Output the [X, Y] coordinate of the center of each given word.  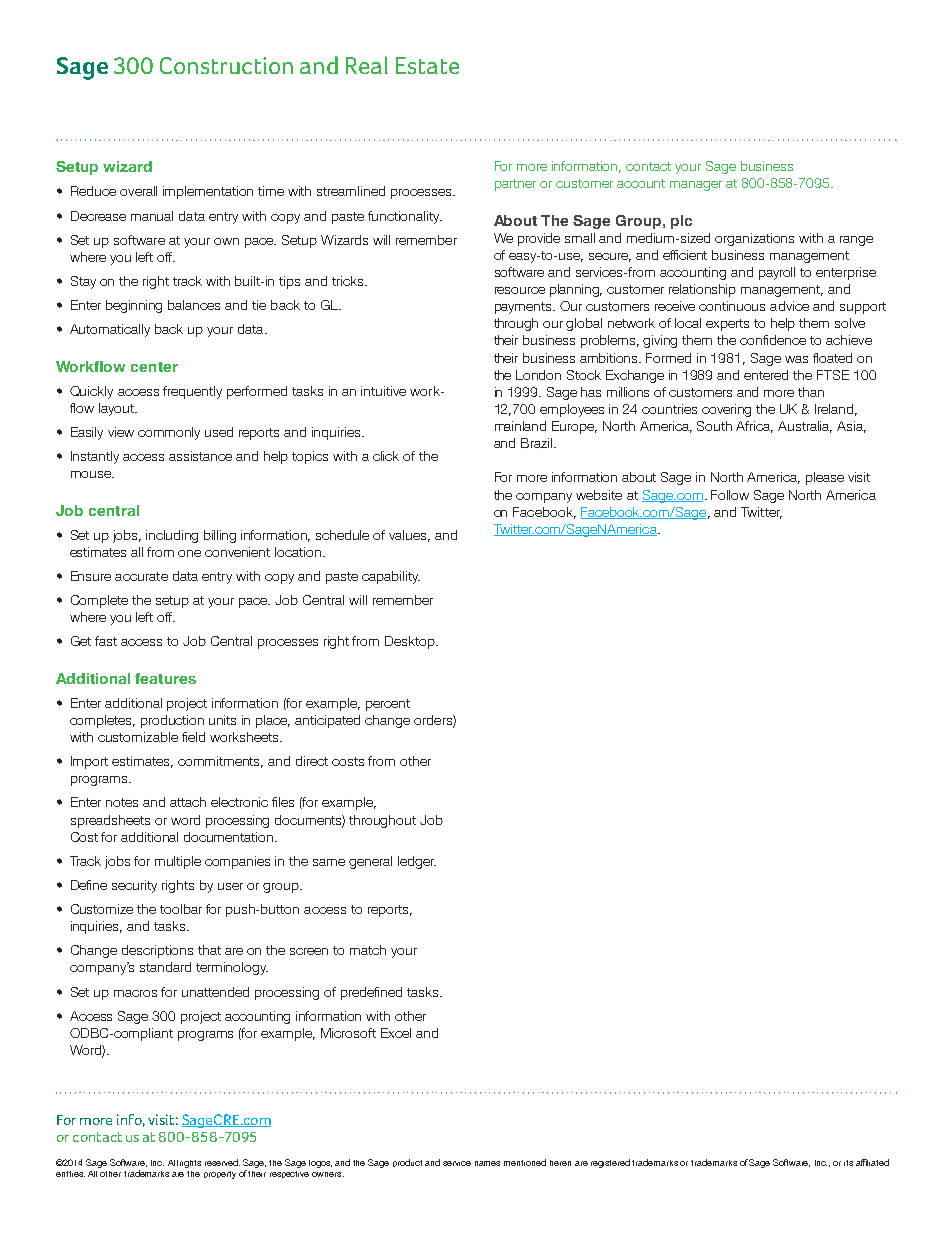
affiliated [872, 1162]
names [487, 1163]
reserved [222, 1162]
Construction [226, 65]
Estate [427, 65]
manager [696, 186]
